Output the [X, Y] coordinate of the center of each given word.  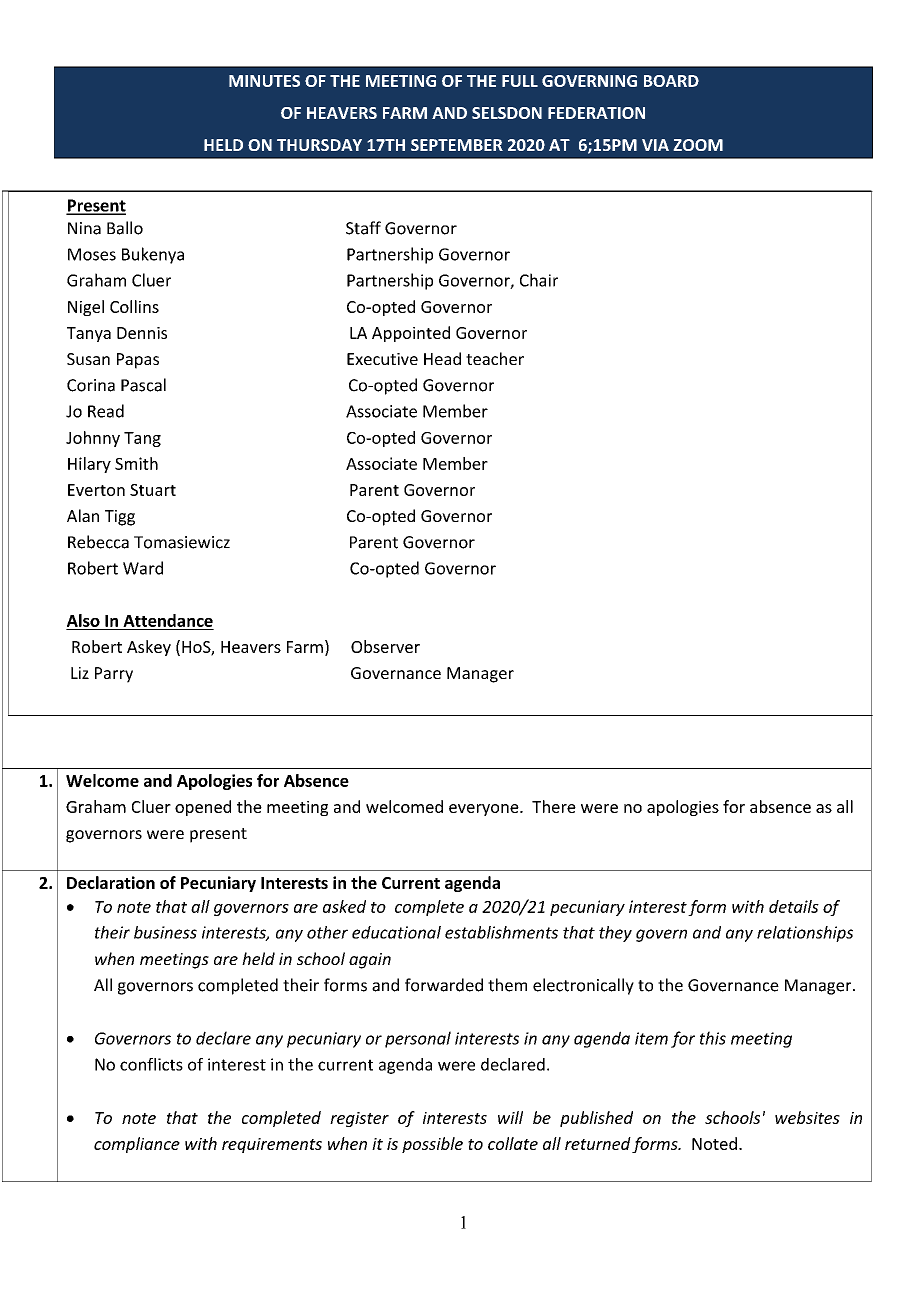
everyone [485, 810]
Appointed [411, 334]
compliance [137, 1145]
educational [396, 932]
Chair [539, 280]
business [165, 932]
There [554, 806]
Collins [134, 306]
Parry [114, 675]
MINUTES [264, 81]
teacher [495, 358]
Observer [385, 646]
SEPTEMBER [457, 145]
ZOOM [698, 145]
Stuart [153, 490]
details [794, 906]
